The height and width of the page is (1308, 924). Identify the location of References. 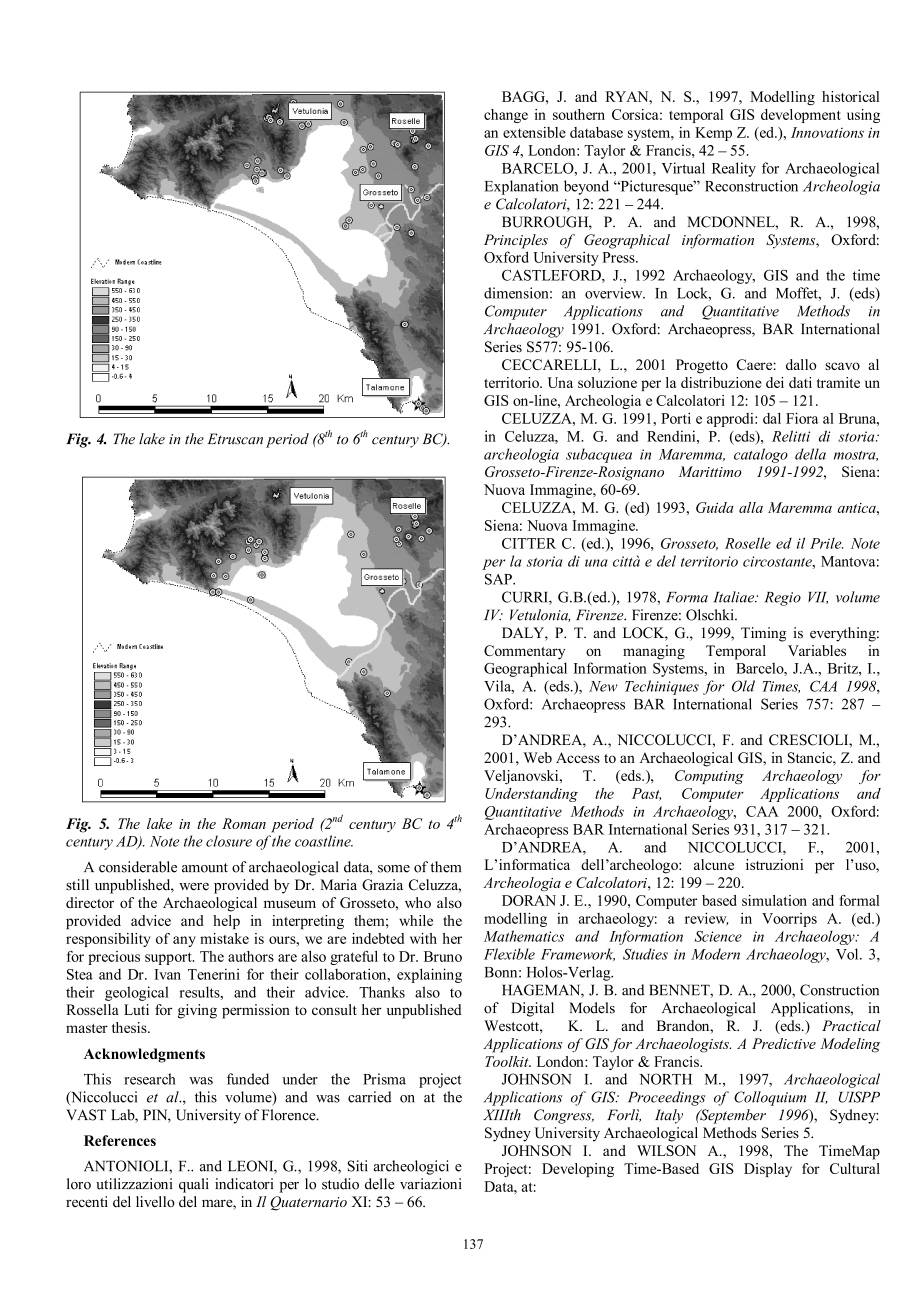
(120, 1140).
